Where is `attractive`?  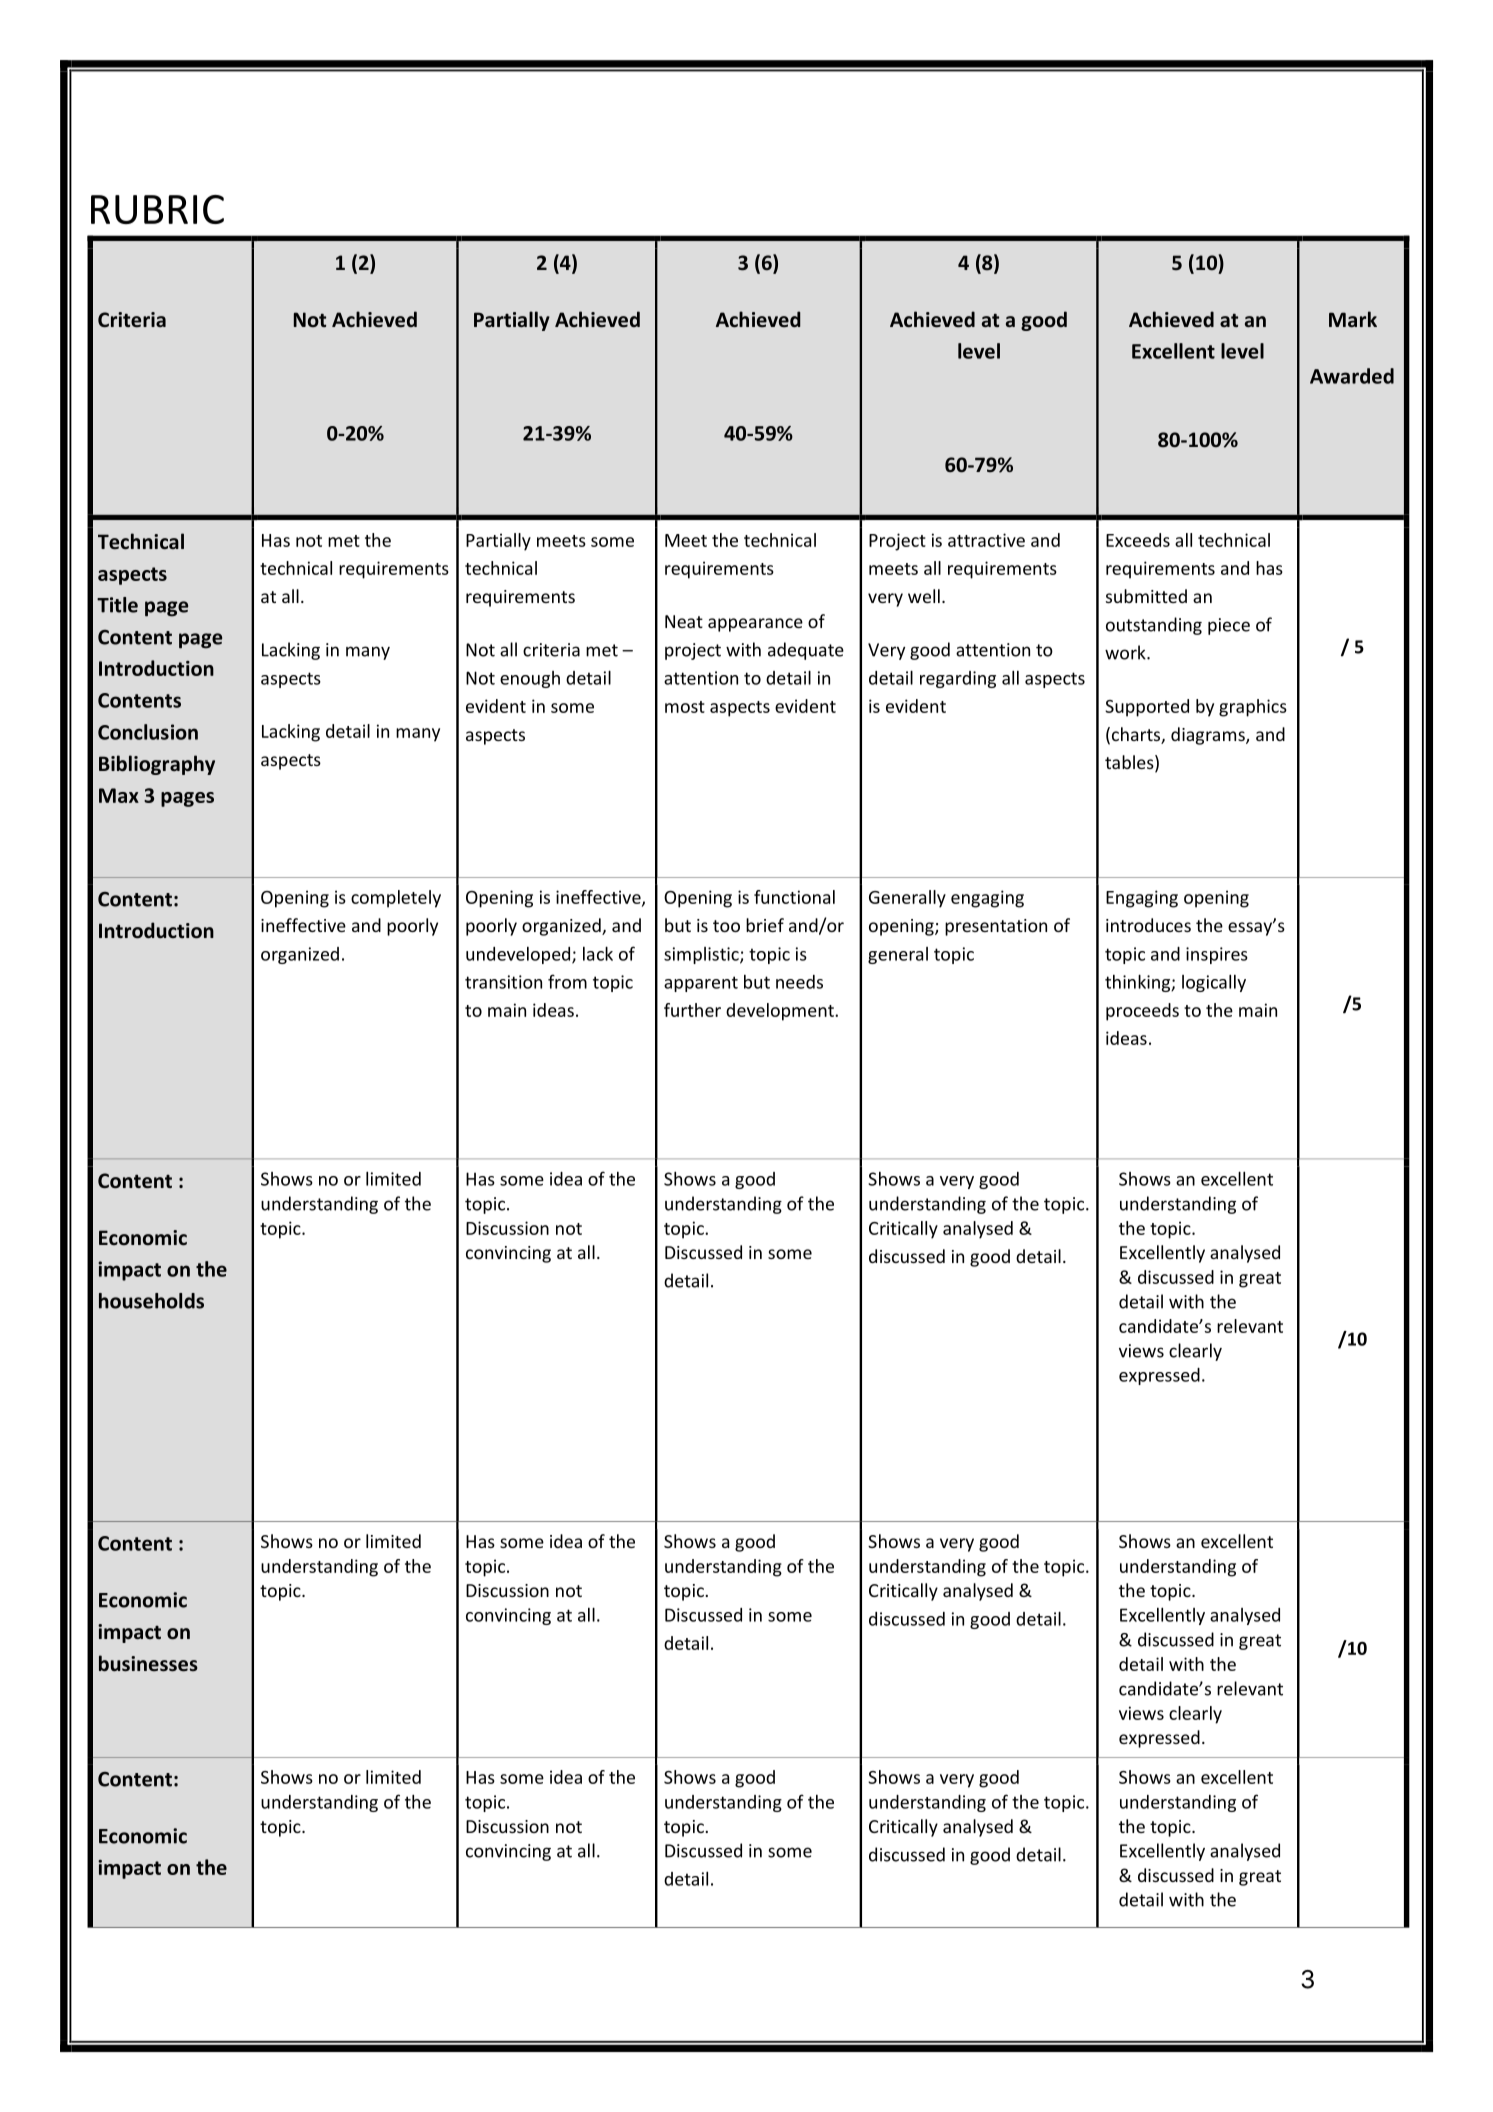 attractive is located at coordinates (986, 540).
